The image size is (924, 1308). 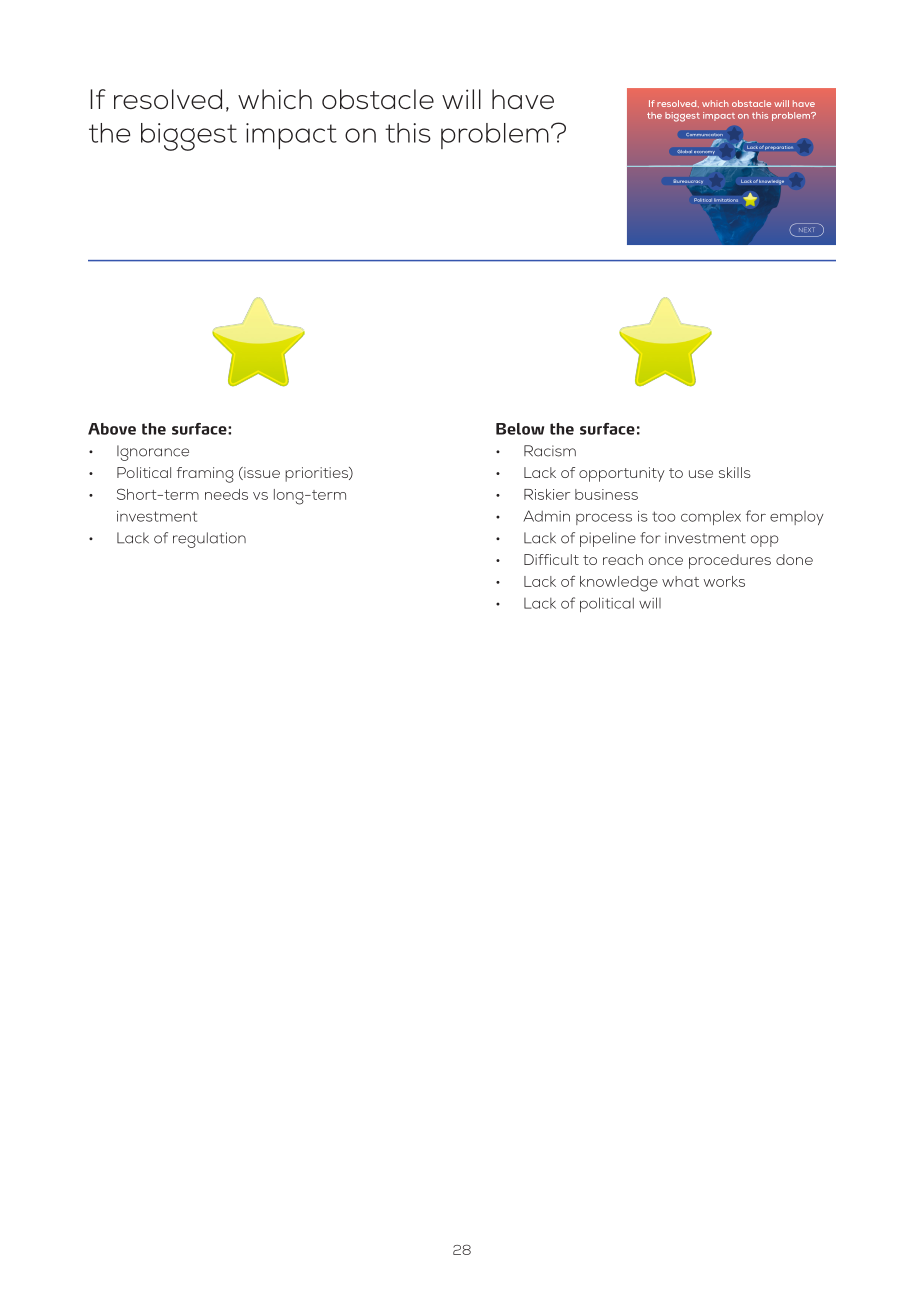 What do you see at coordinates (550, 451) in the page?
I see `Racism` at bounding box center [550, 451].
